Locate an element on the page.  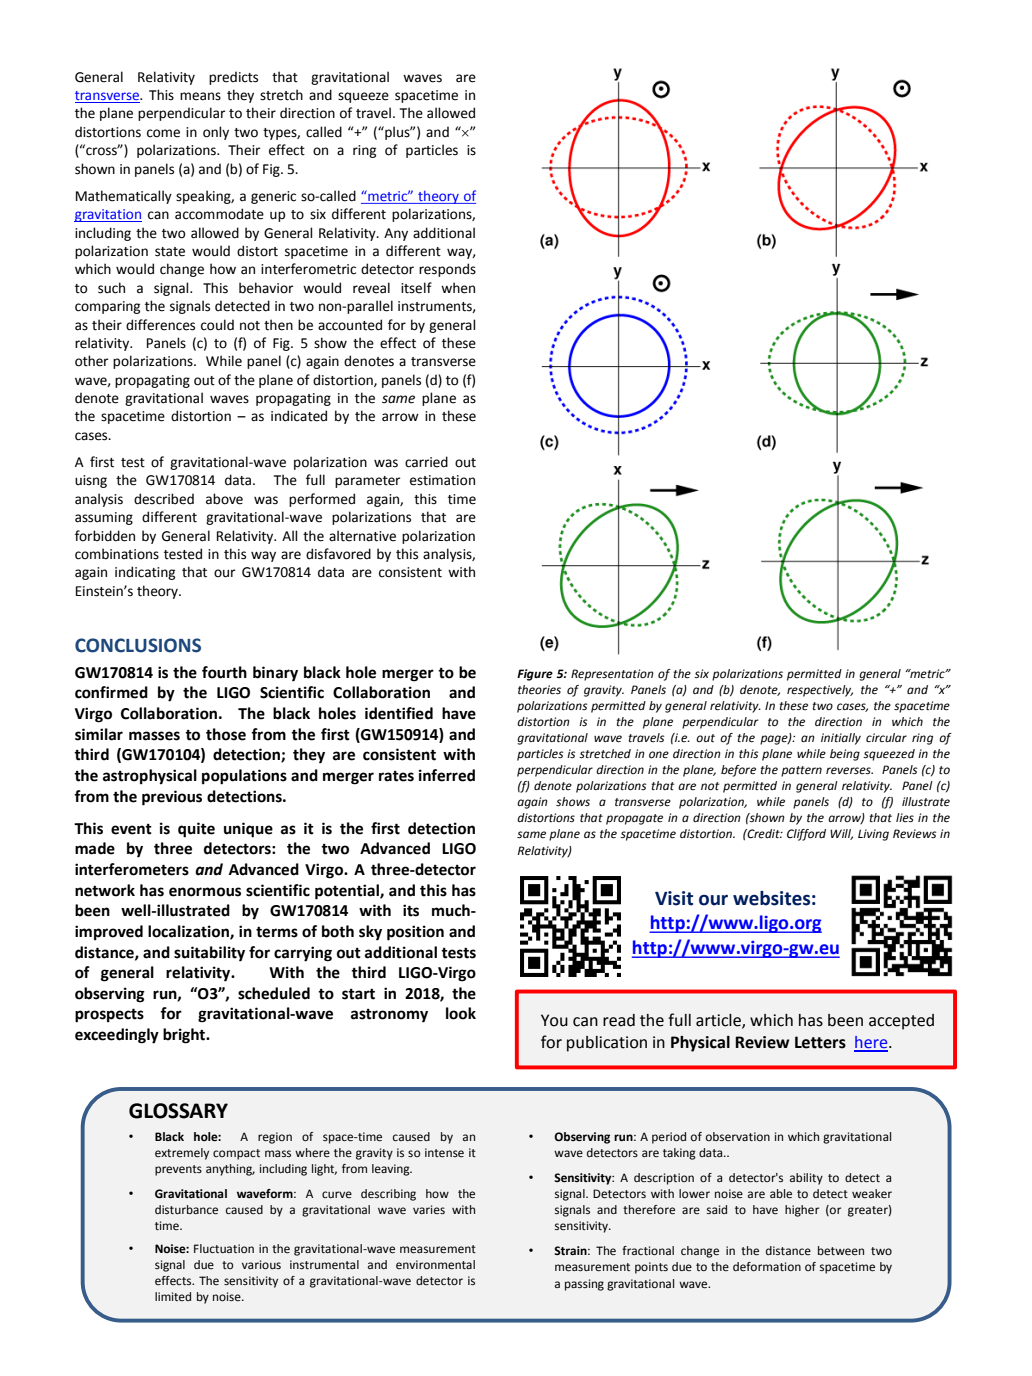
could is located at coordinates (217, 325).
